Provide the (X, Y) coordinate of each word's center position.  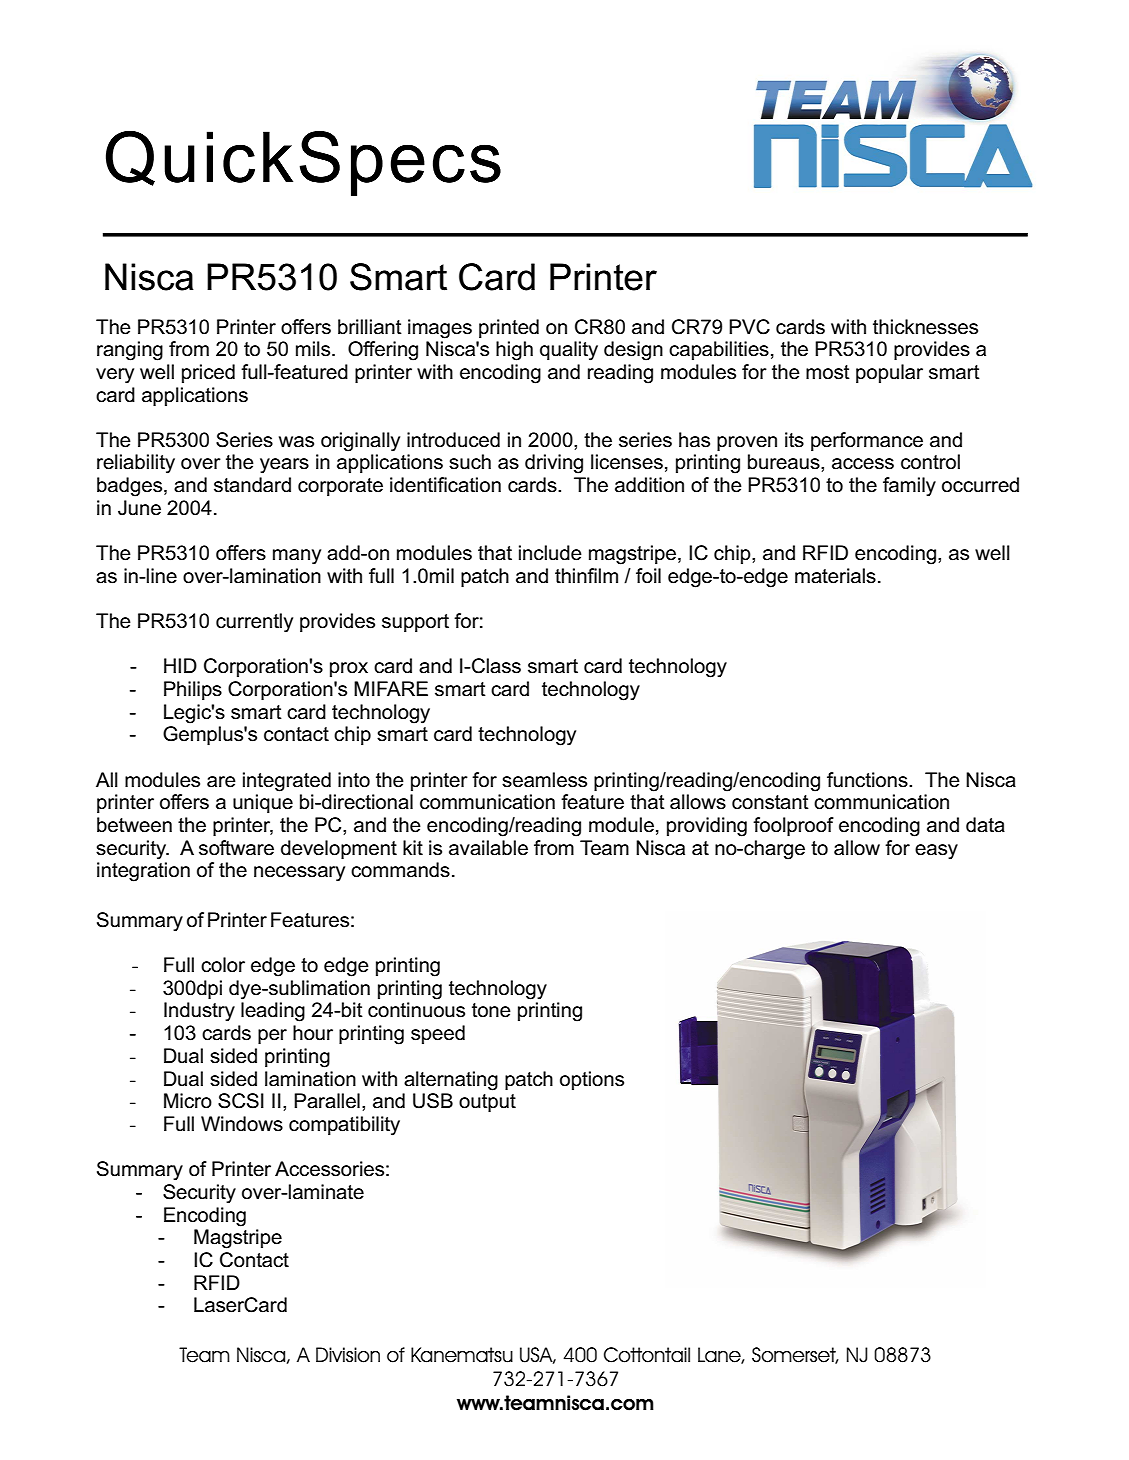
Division (348, 1355)
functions (868, 780)
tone (491, 1010)
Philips (193, 690)
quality (569, 351)
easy (936, 852)
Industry (199, 1012)
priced (208, 373)
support (415, 623)
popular (889, 373)
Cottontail (647, 1355)
